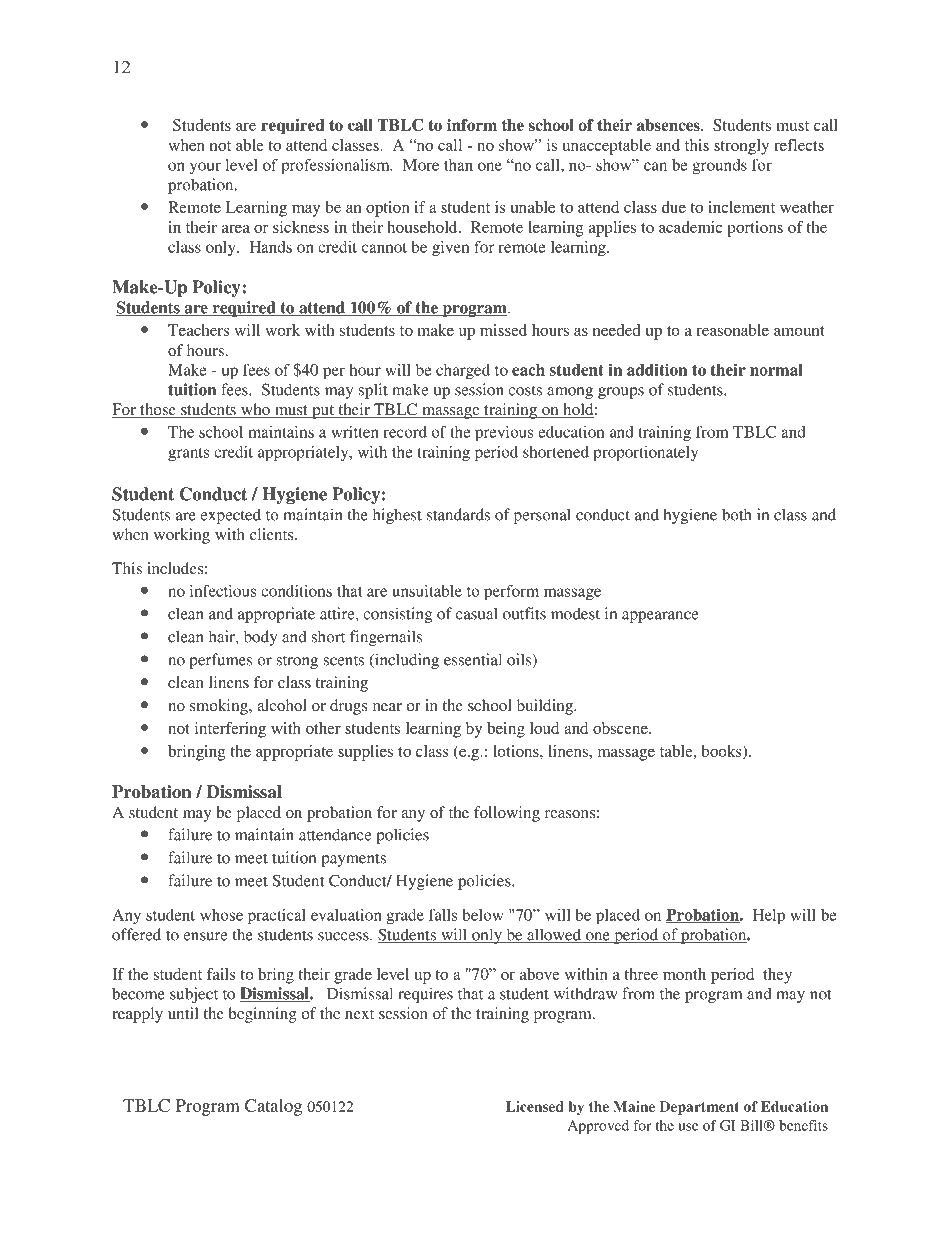  What do you see at coordinates (719, 167) in the screenshot?
I see `grounds` at bounding box center [719, 167].
